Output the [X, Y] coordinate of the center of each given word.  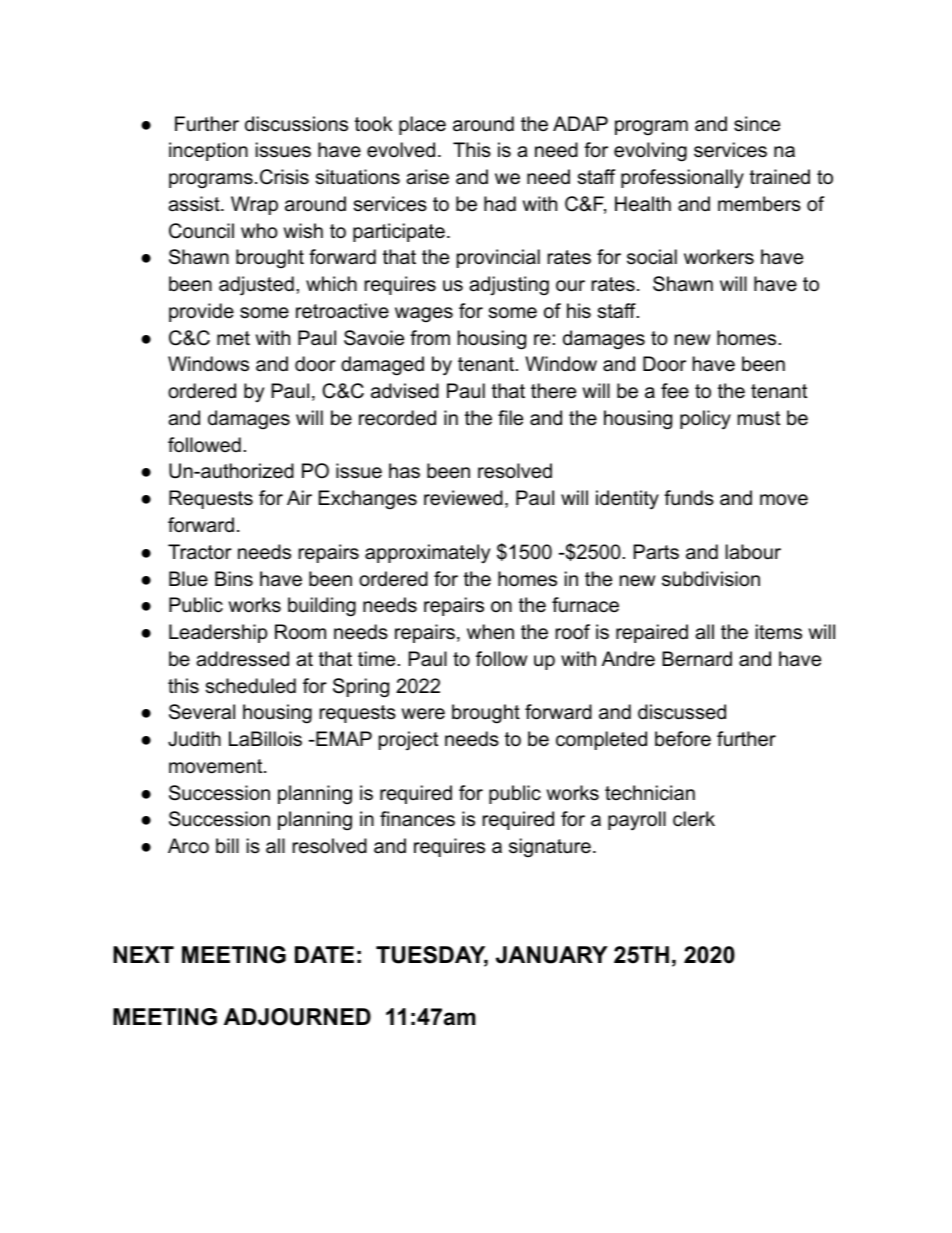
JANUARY [552, 955]
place [422, 125]
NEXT [143, 954]
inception [208, 151]
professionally [682, 179]
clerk [694, 819]
